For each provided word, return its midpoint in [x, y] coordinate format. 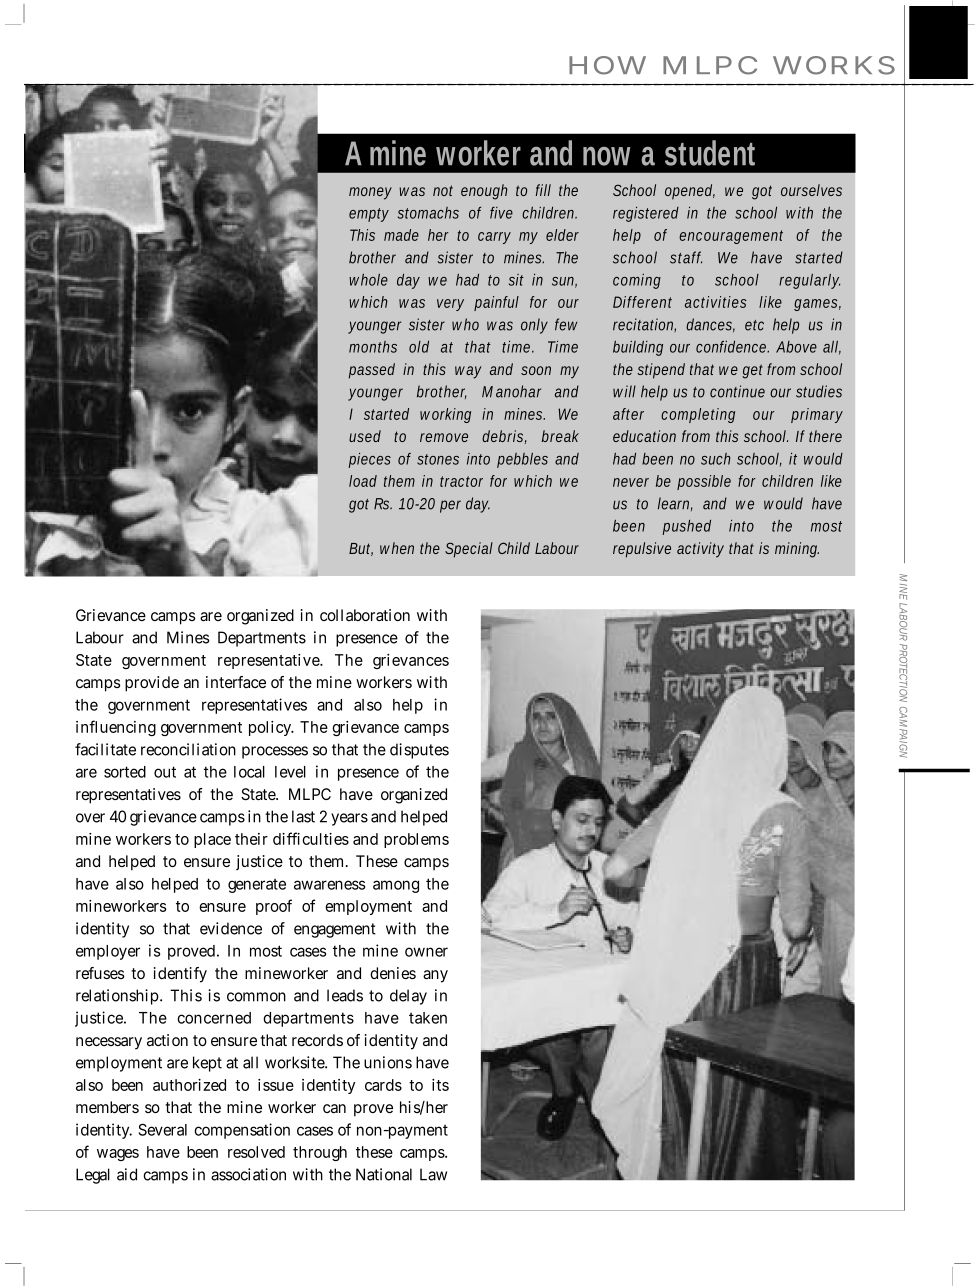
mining [797, 550]
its [440, 1085]
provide [152, 684]
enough [484, 192]
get [755, 371]
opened [690, 192]
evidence [231, 928]
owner [426, 952]
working [445, 415]
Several [163, 1129]
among [396, 886]
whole [368, 280]
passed [372, 371]
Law [433, 1174]
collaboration [365, 615]
